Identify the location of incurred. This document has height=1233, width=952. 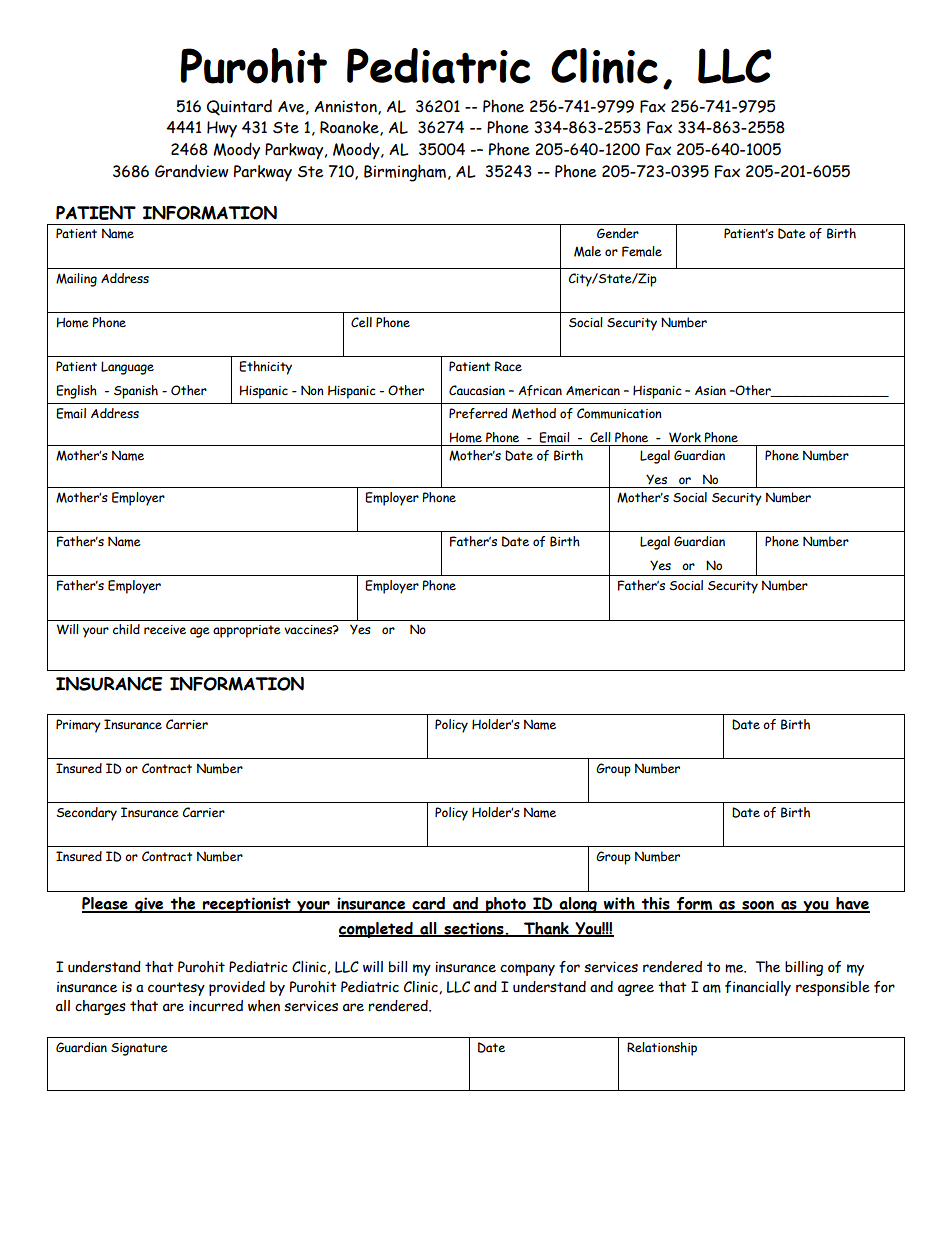
(216, 1006).
